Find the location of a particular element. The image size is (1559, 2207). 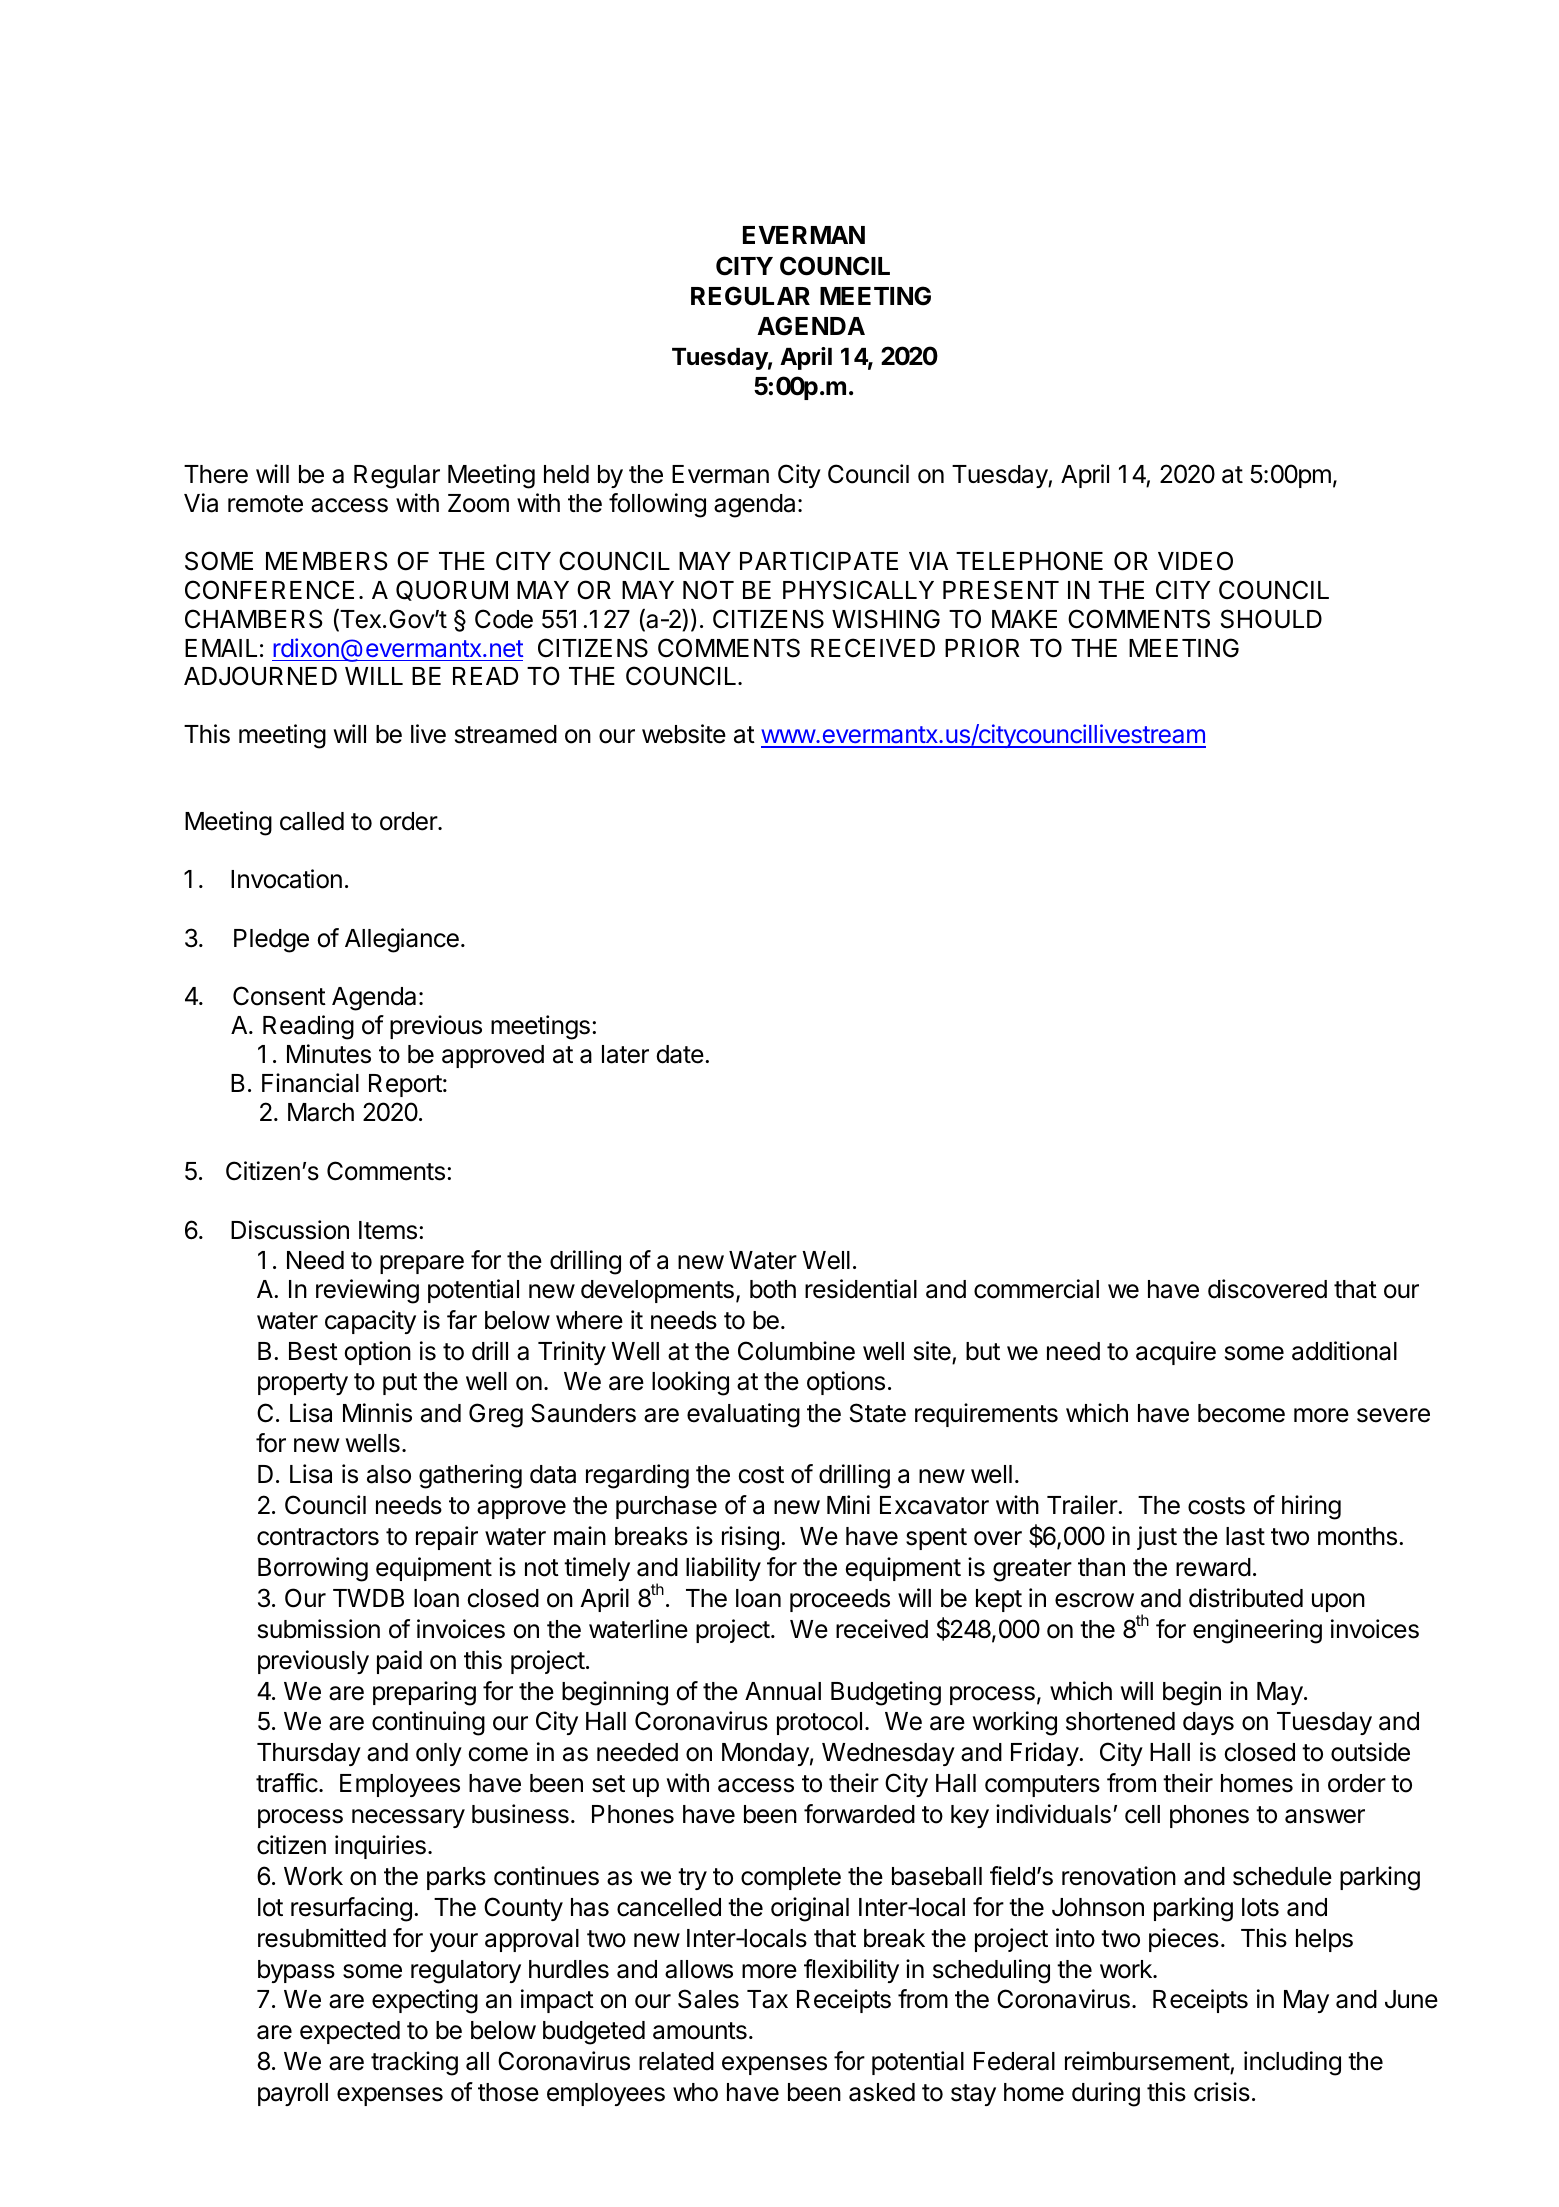

VIDEO is located at coordinates (1195, 561).
